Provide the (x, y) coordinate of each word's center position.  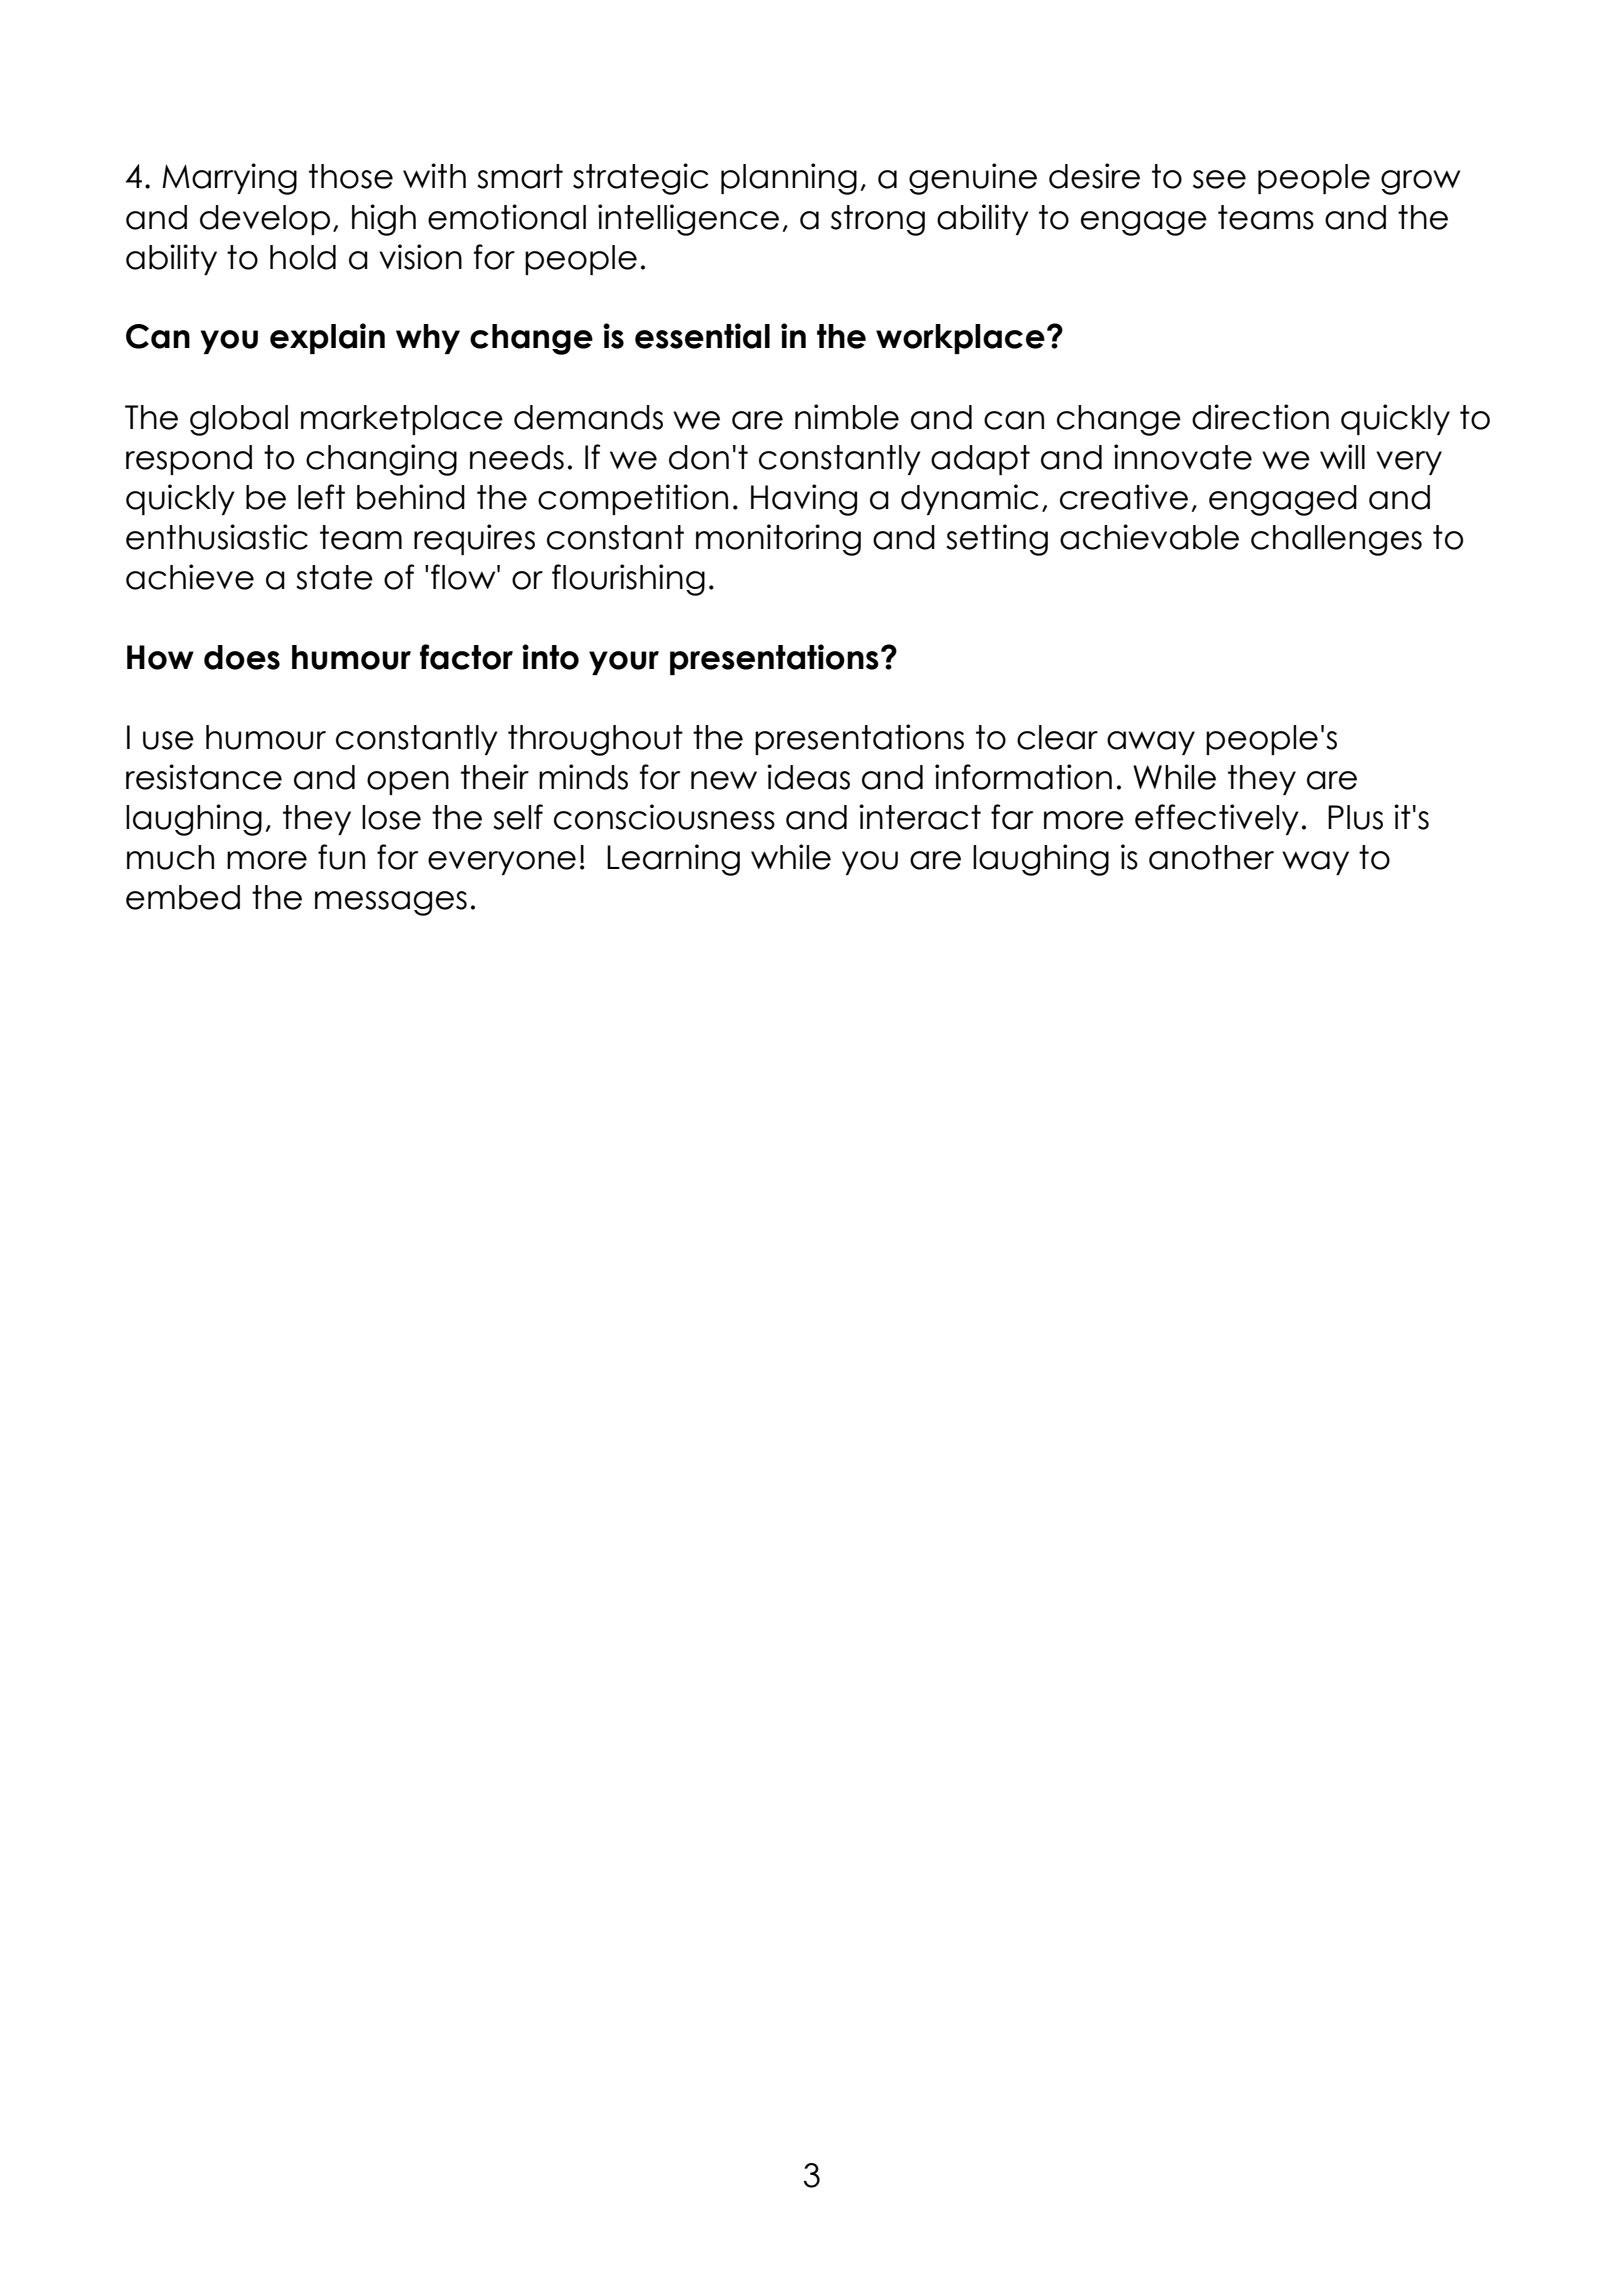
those (351, 176)
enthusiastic (217, 537)
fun (341, 857)
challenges (1336, 540)
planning (789, 179)
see (1219, 179)
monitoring (778, 540)
